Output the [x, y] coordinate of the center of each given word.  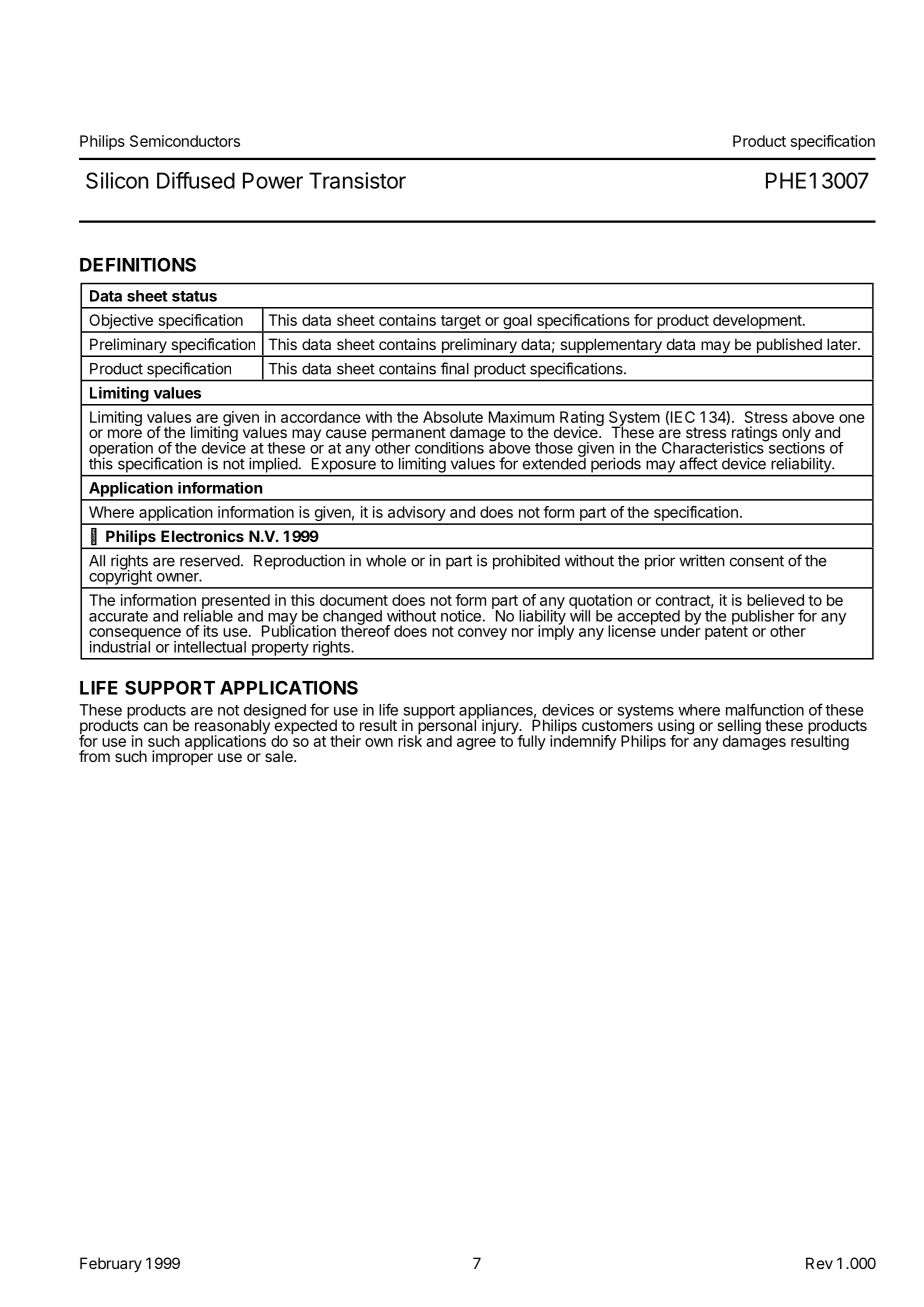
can [156, 726]
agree [476, 744]
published [789, 347]
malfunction [765, 709]
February [111, 1265]
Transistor [357, 180]
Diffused [196, 180]
